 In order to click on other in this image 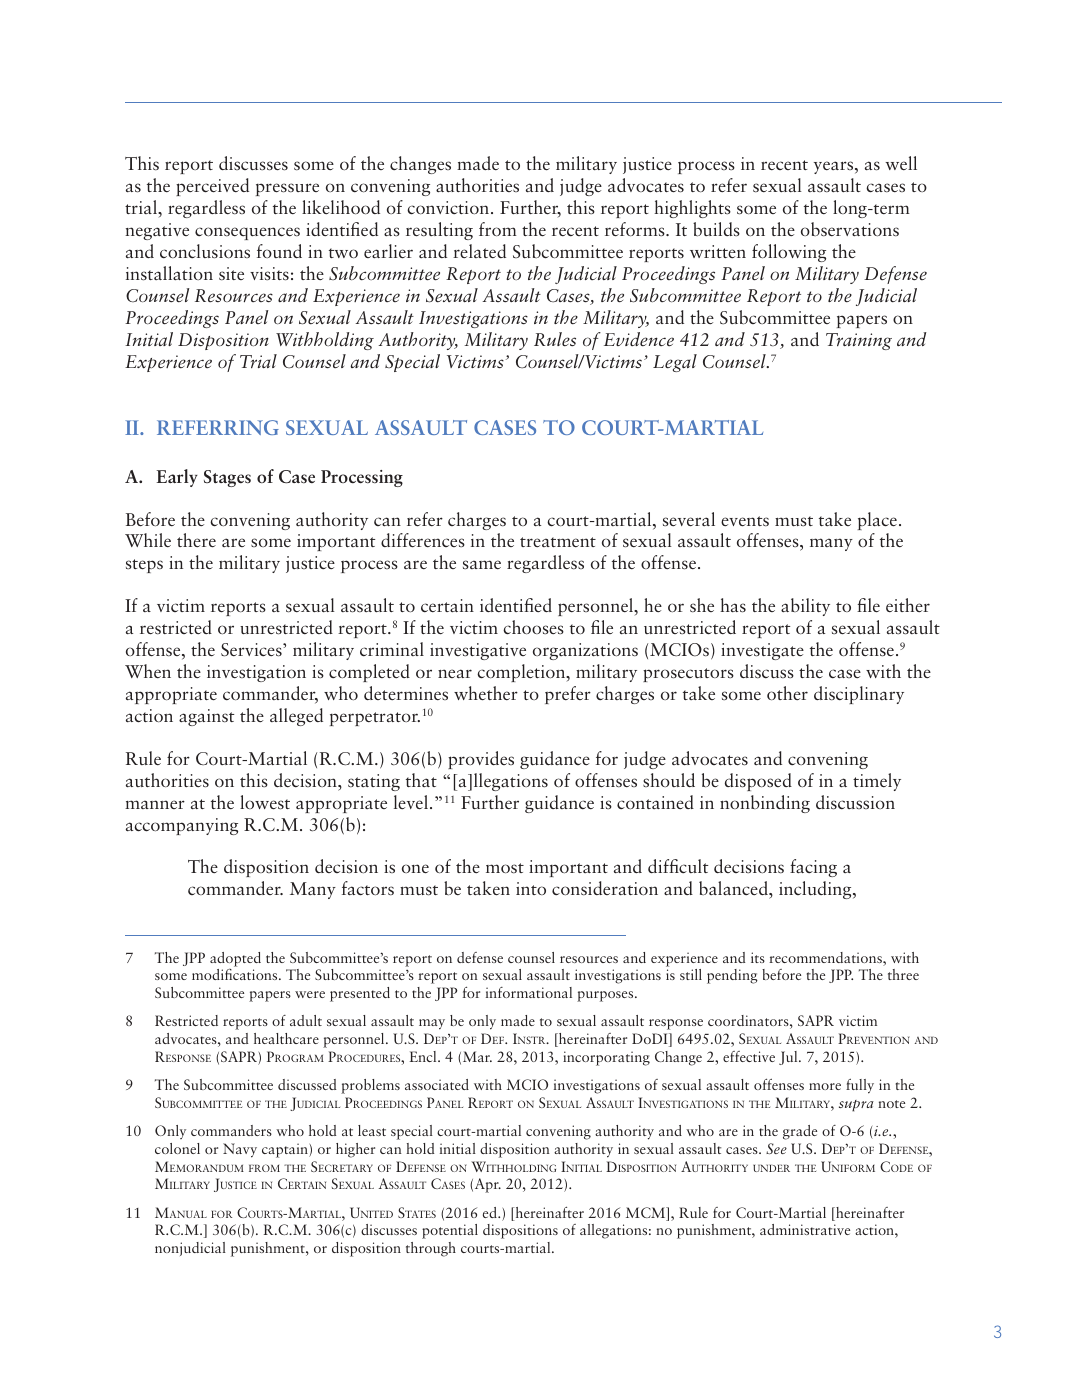, I will do `click(787, 693)`.
